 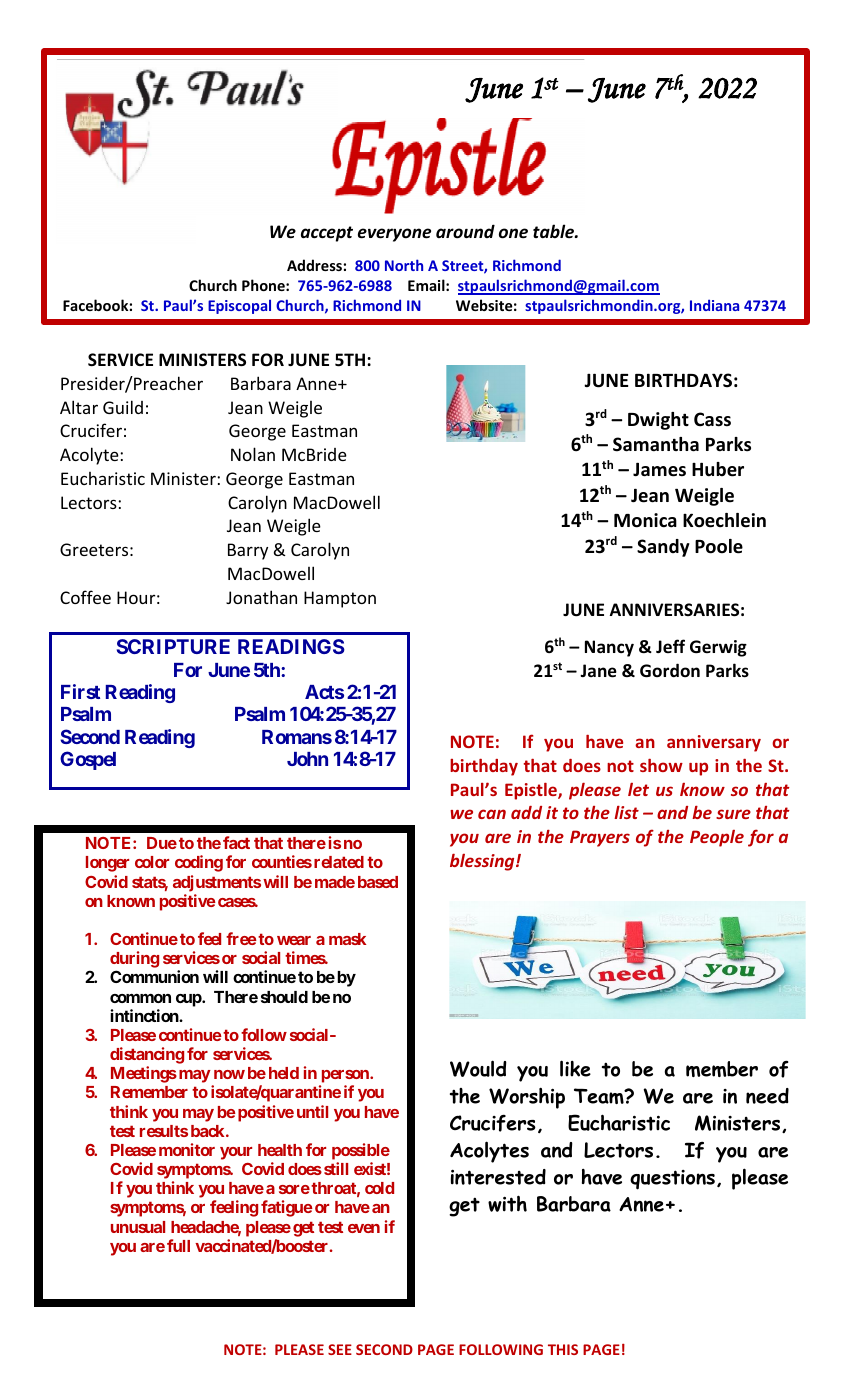 What do you see at coordinates (162, 843) in the screenshot?
I see `Due` at bounding box center [162, 843].
